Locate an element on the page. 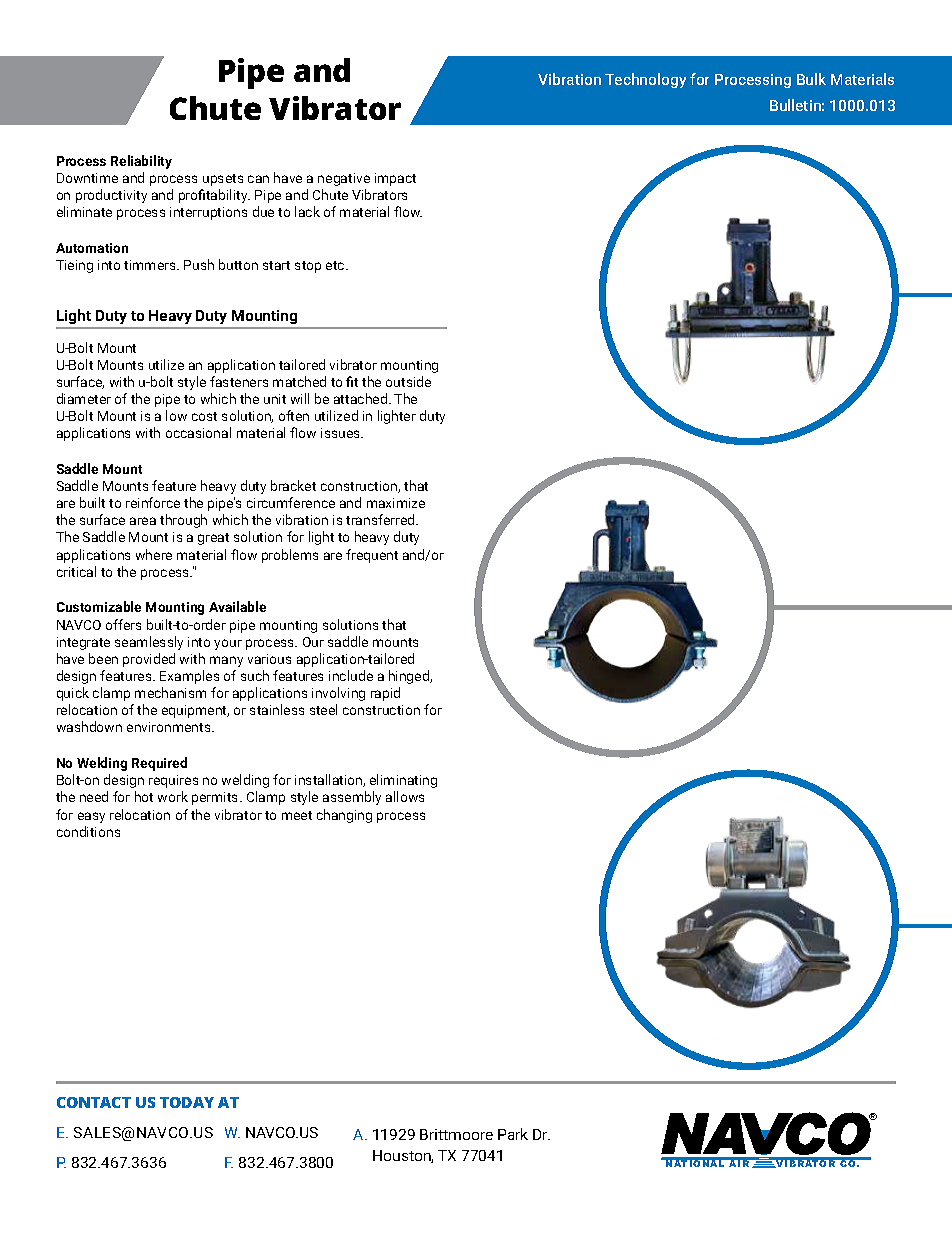 Image resolution: width=952 pixels, height=1233 pixels. maximize is located at coordinates (396, 503).
